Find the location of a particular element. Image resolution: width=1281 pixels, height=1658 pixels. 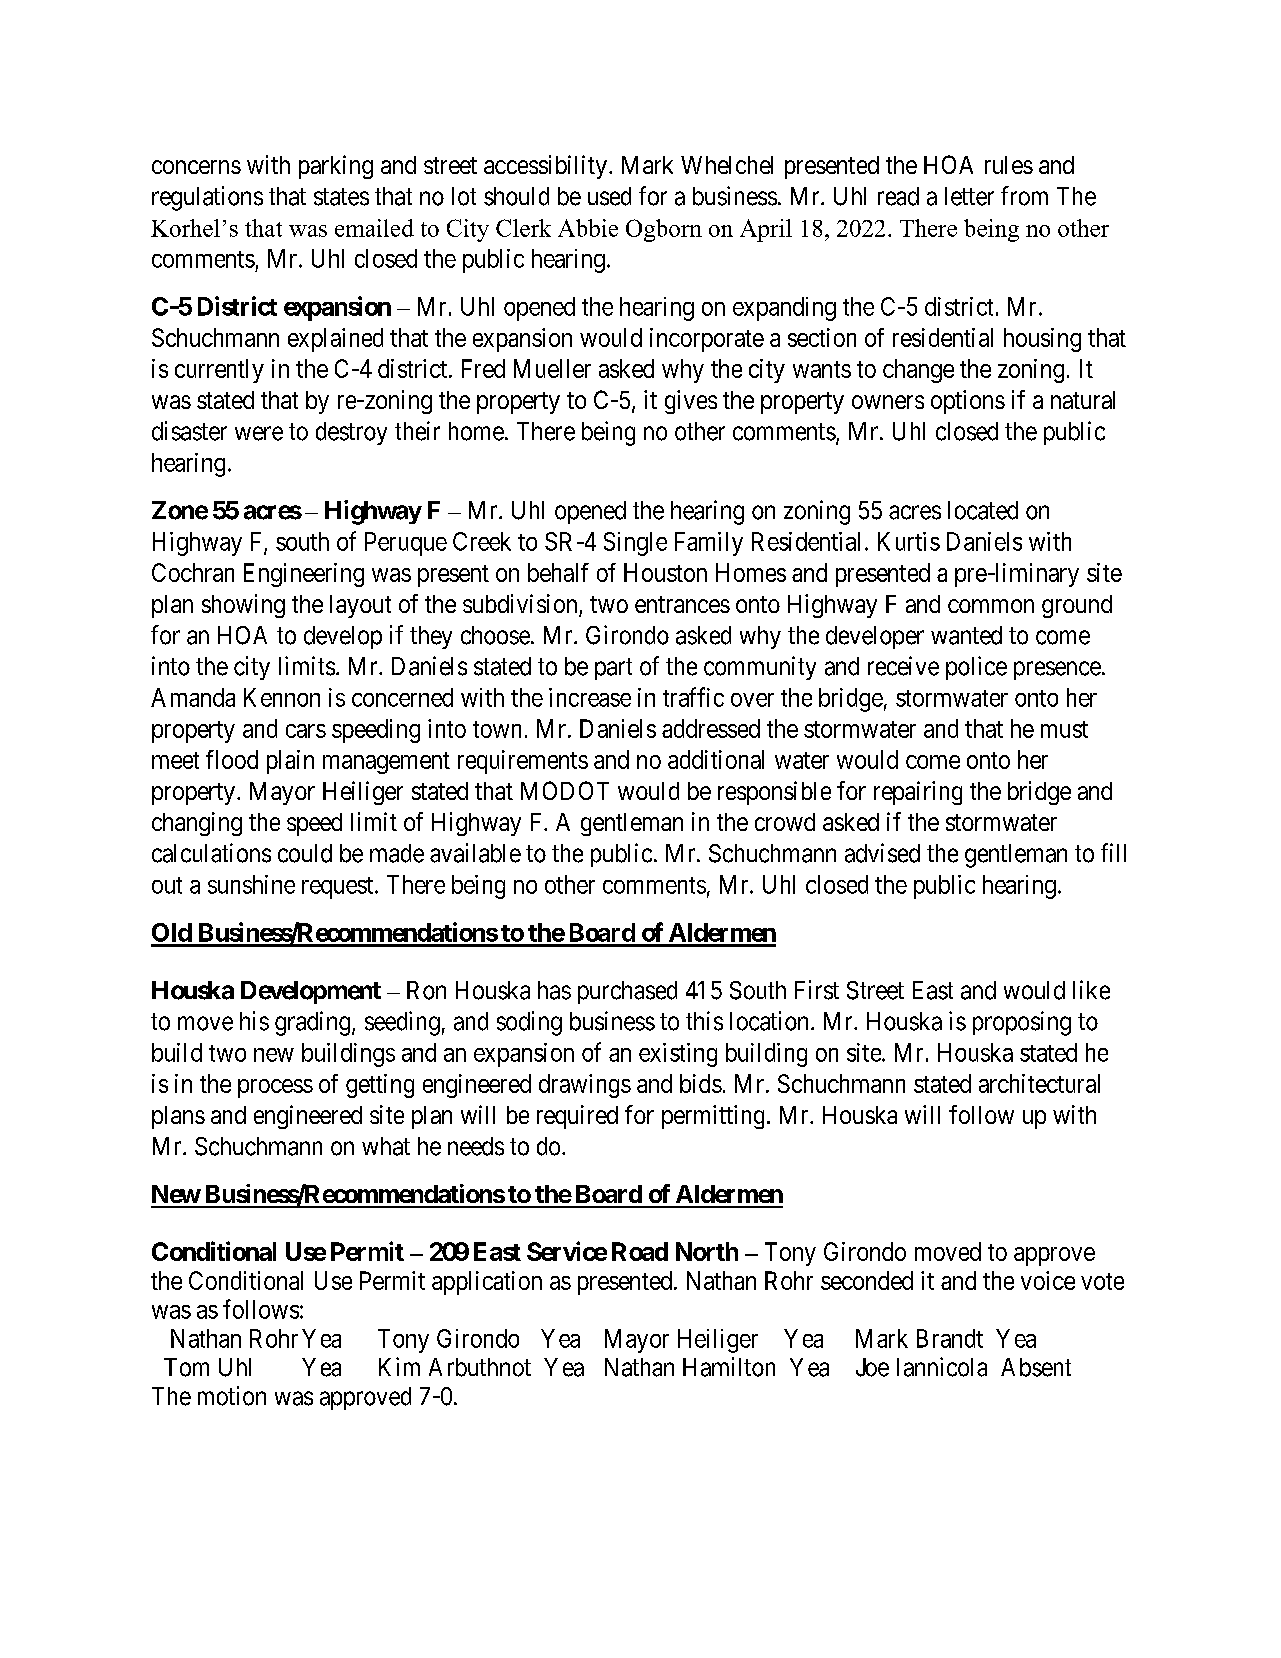

motion is located at coordinates (232, 1396).
